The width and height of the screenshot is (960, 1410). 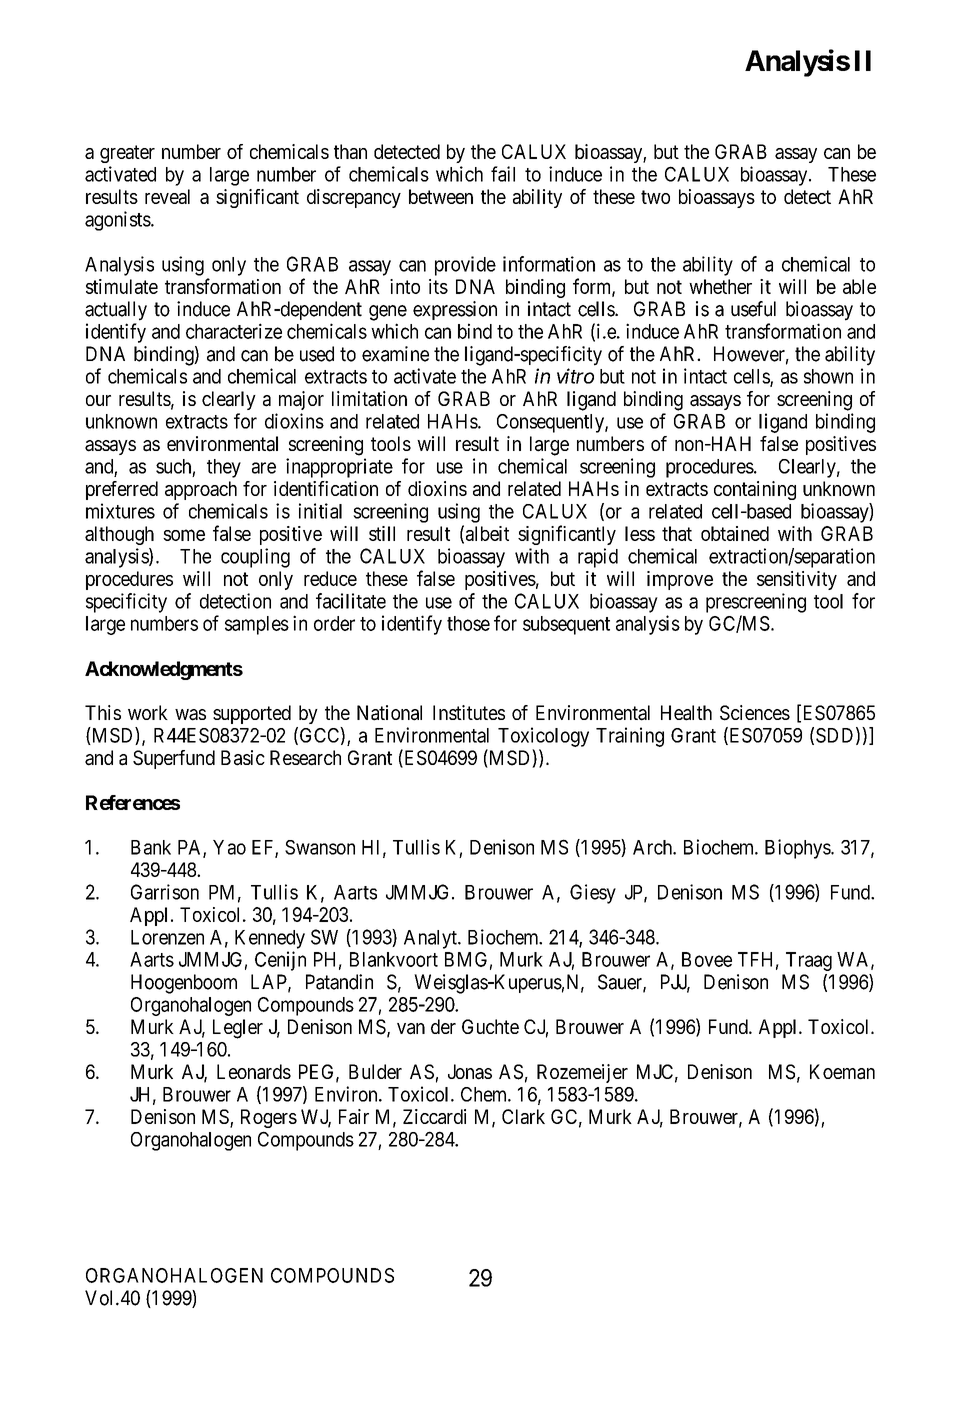 I want to click on vitro, so click(x=575, y=376).
